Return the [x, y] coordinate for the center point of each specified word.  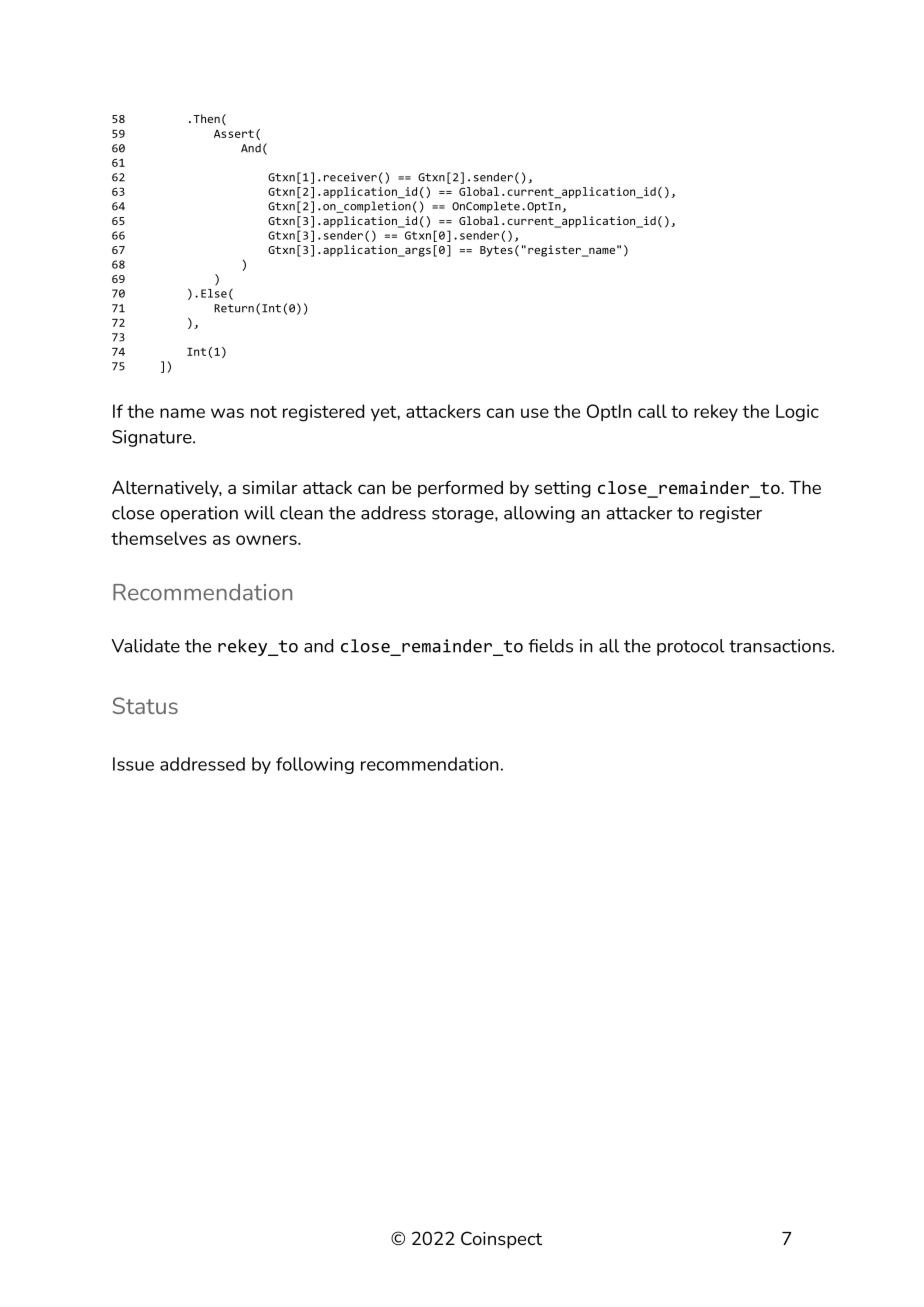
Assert [234, 134]
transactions [781, 646]
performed [460, 489]
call [652, 411]
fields [550, 646]
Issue [133, 764]
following [315, 765]
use [535, 413]
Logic [797, 413]
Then [206, 118]
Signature [153, 438]
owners [267, 540]
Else [214, 293]
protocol [691, 647]
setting [563, 489]
